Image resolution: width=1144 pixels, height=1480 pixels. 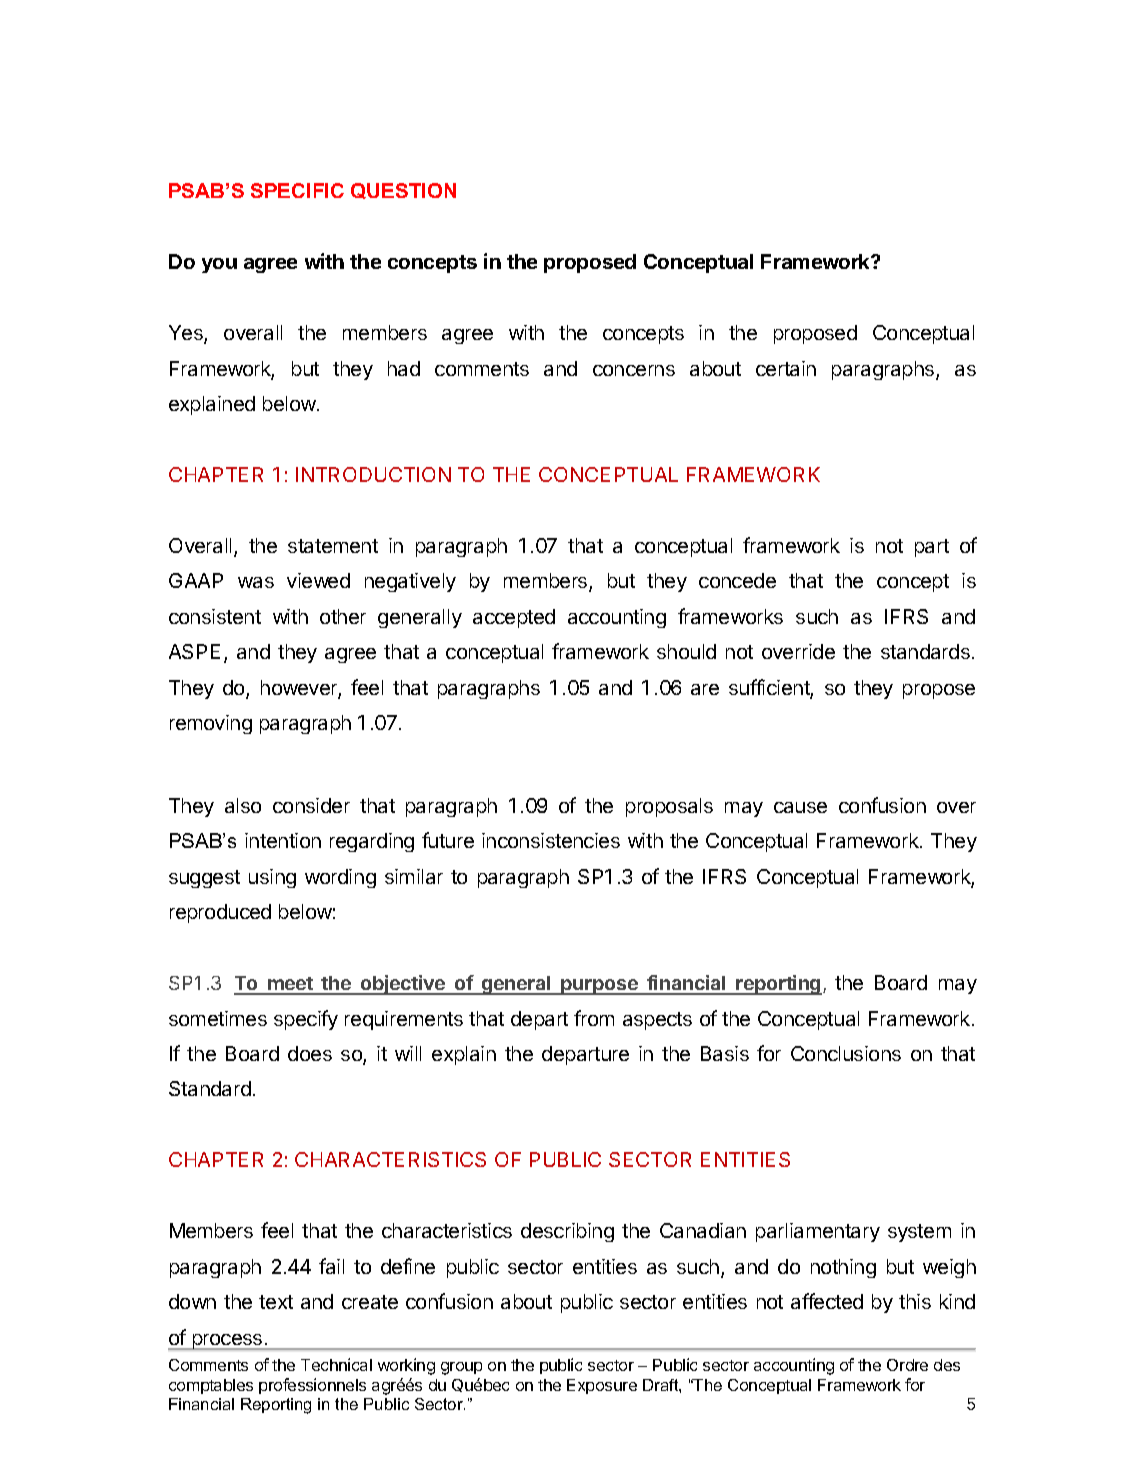 What do you see at coordinates (551, 840) in the screenshot?
I see `inconsistencies` at bounding box center [551, 840].
